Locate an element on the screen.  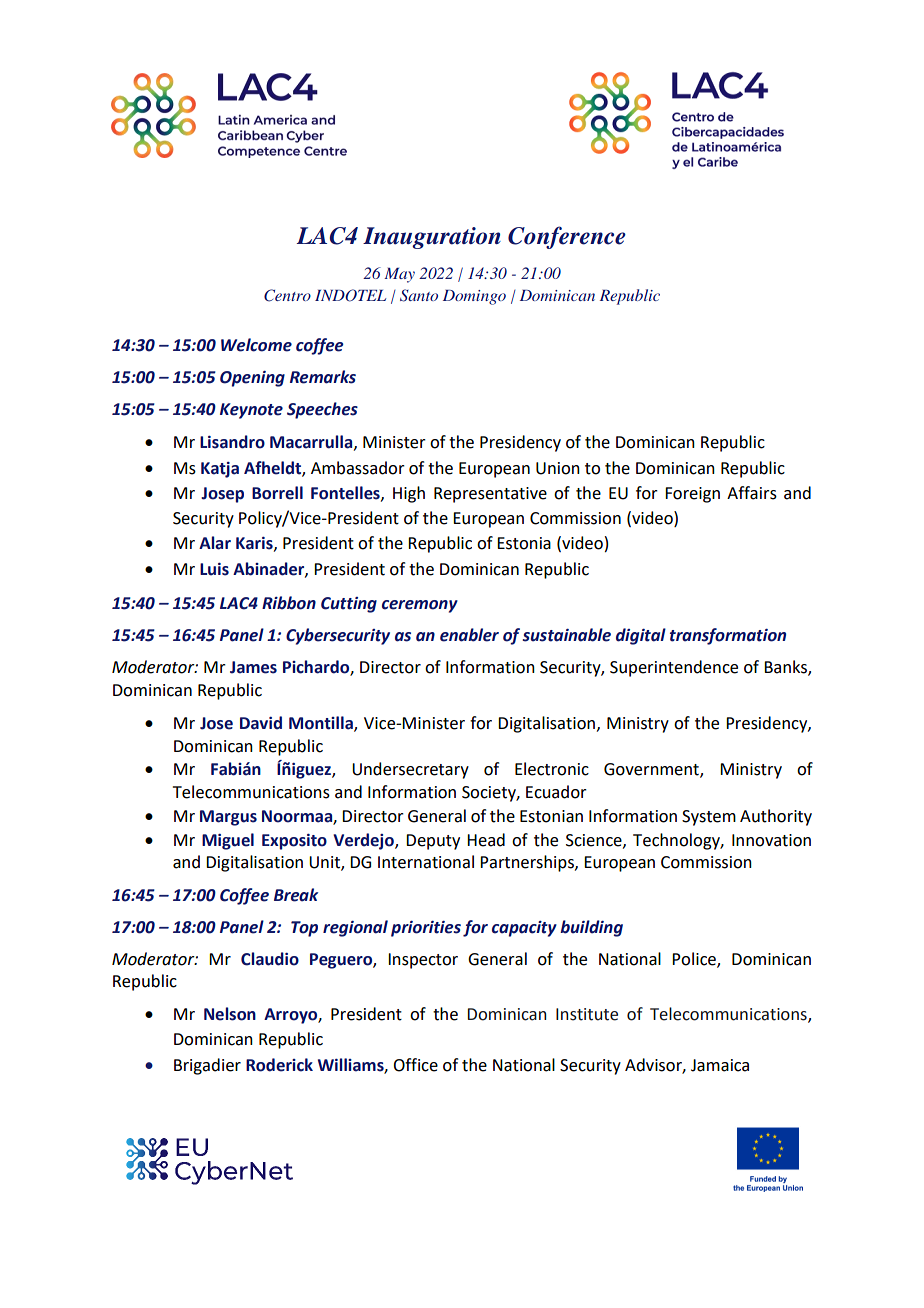
Government is located at coordinates (652, 770).
